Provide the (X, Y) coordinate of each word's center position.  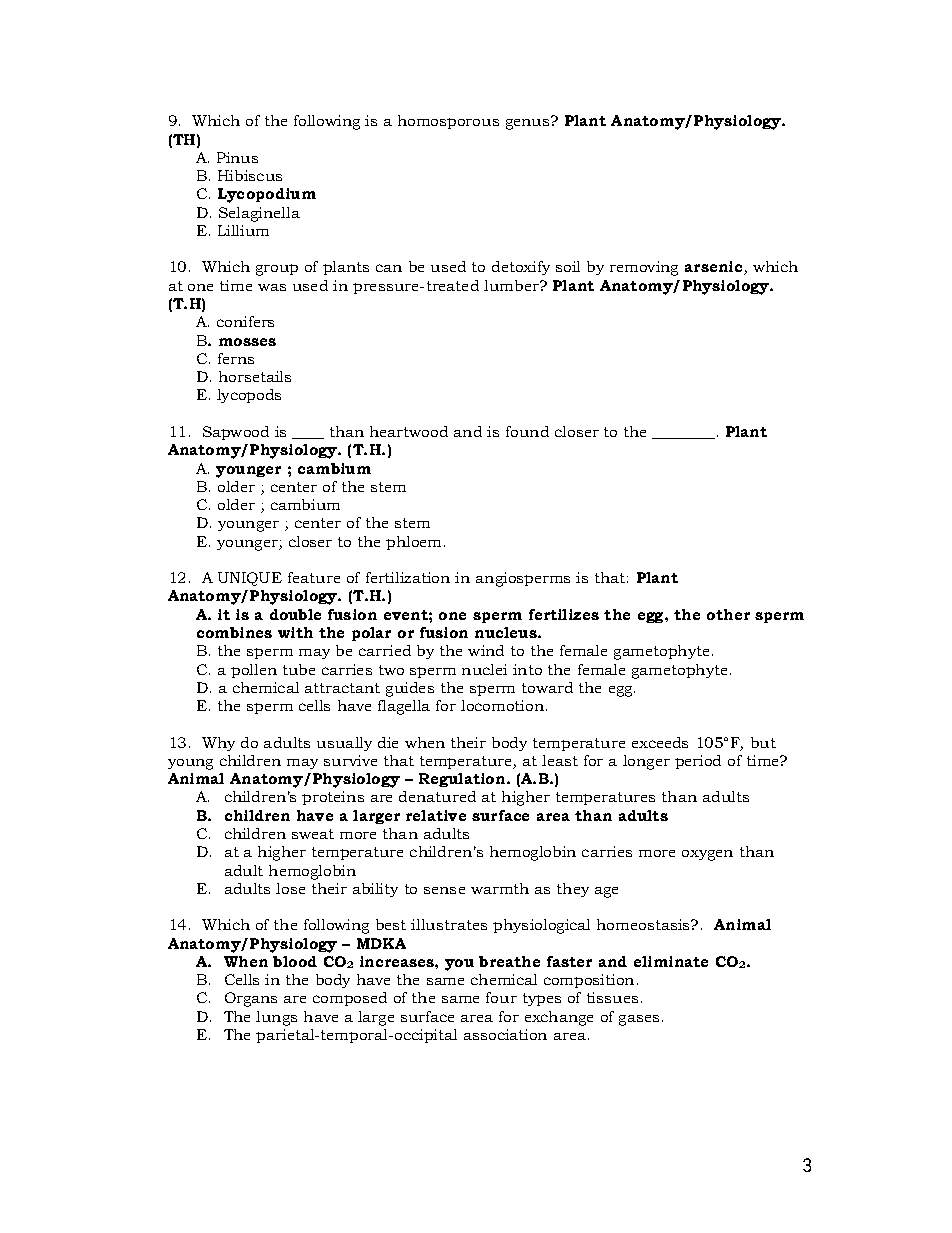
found (527, 431)
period (698, 762)
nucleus (507, 632)
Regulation (463, 780)
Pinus (237, 157)
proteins (333, 798)
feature (314, 577)
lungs (276, 1018)
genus (529, 123)
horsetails (255, 376)
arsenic (715, 268)
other (728, 614)
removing (644, 268)
